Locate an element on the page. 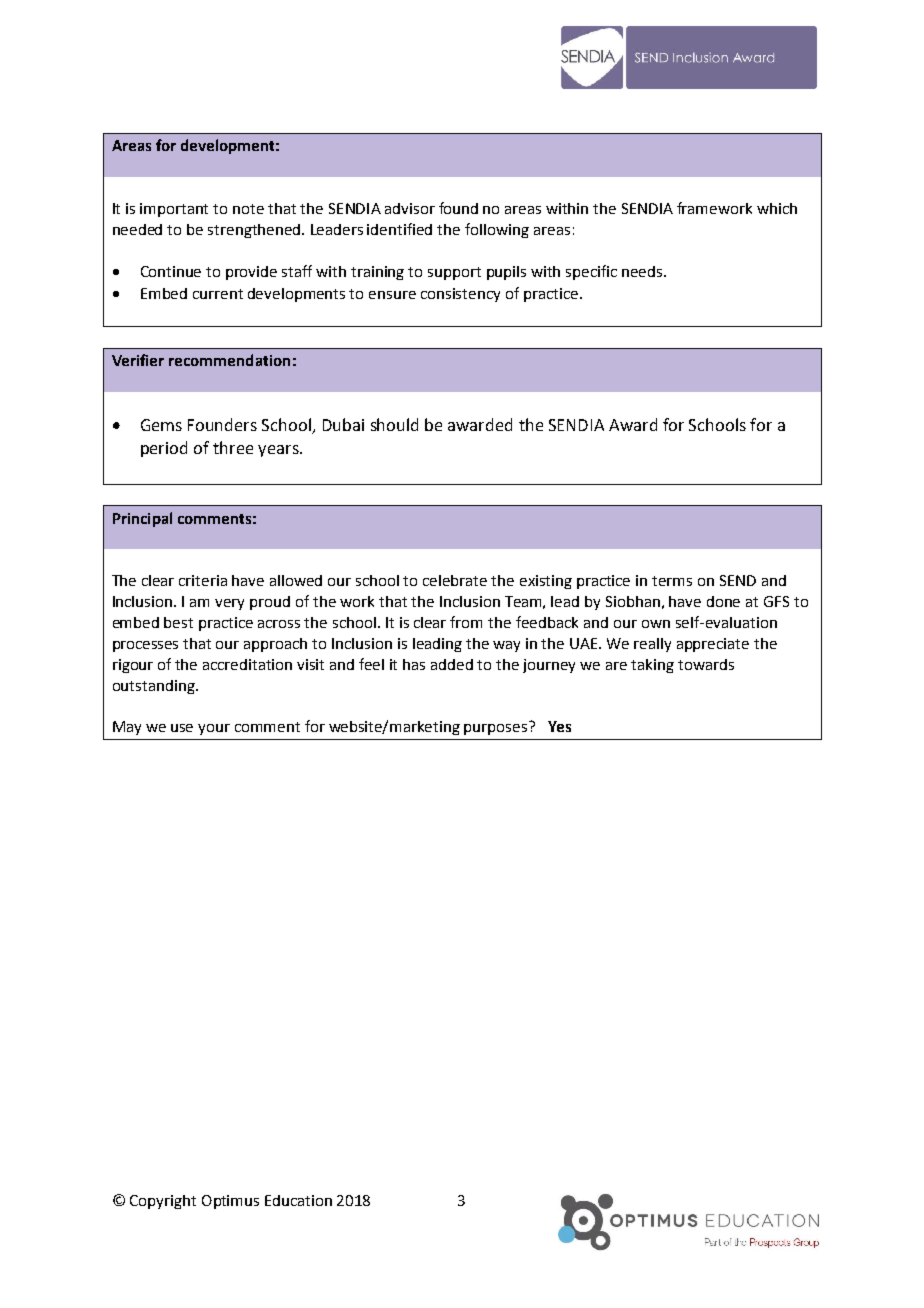 The height and width of the document is (1308, 924). your is located at coordinates (214, 729).
